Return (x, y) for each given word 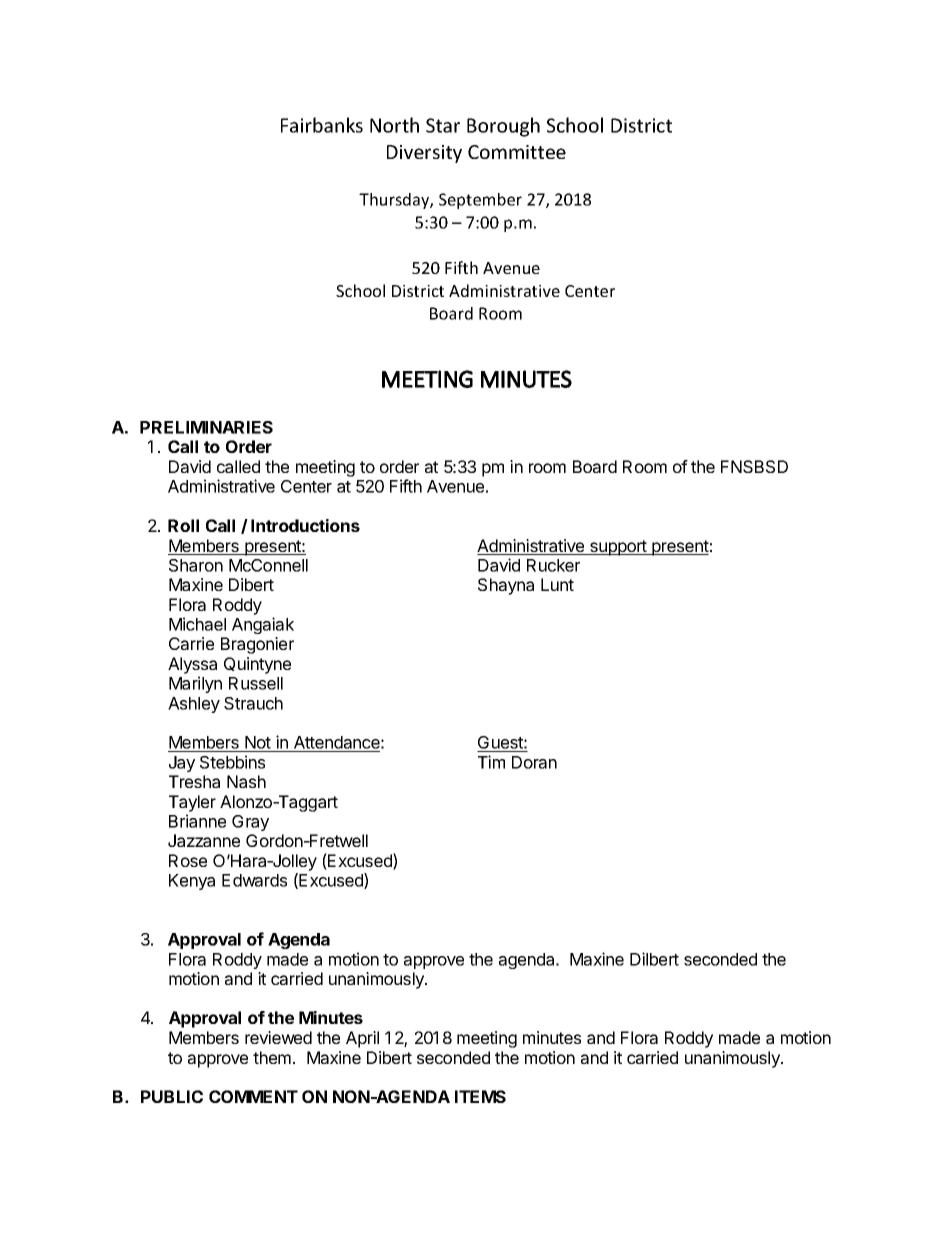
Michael (197, 624)
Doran (534, 762)
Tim (491, 762)
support (618, 548)
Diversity (424, 154)
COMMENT (253, 1096)
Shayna (506, 586)
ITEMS (480, 1096)
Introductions (305, 525)
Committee (517, 152)
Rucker (553, 565)
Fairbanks (322, 125)
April (362, 1039)
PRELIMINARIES (206, 427)
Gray (250, 823)
